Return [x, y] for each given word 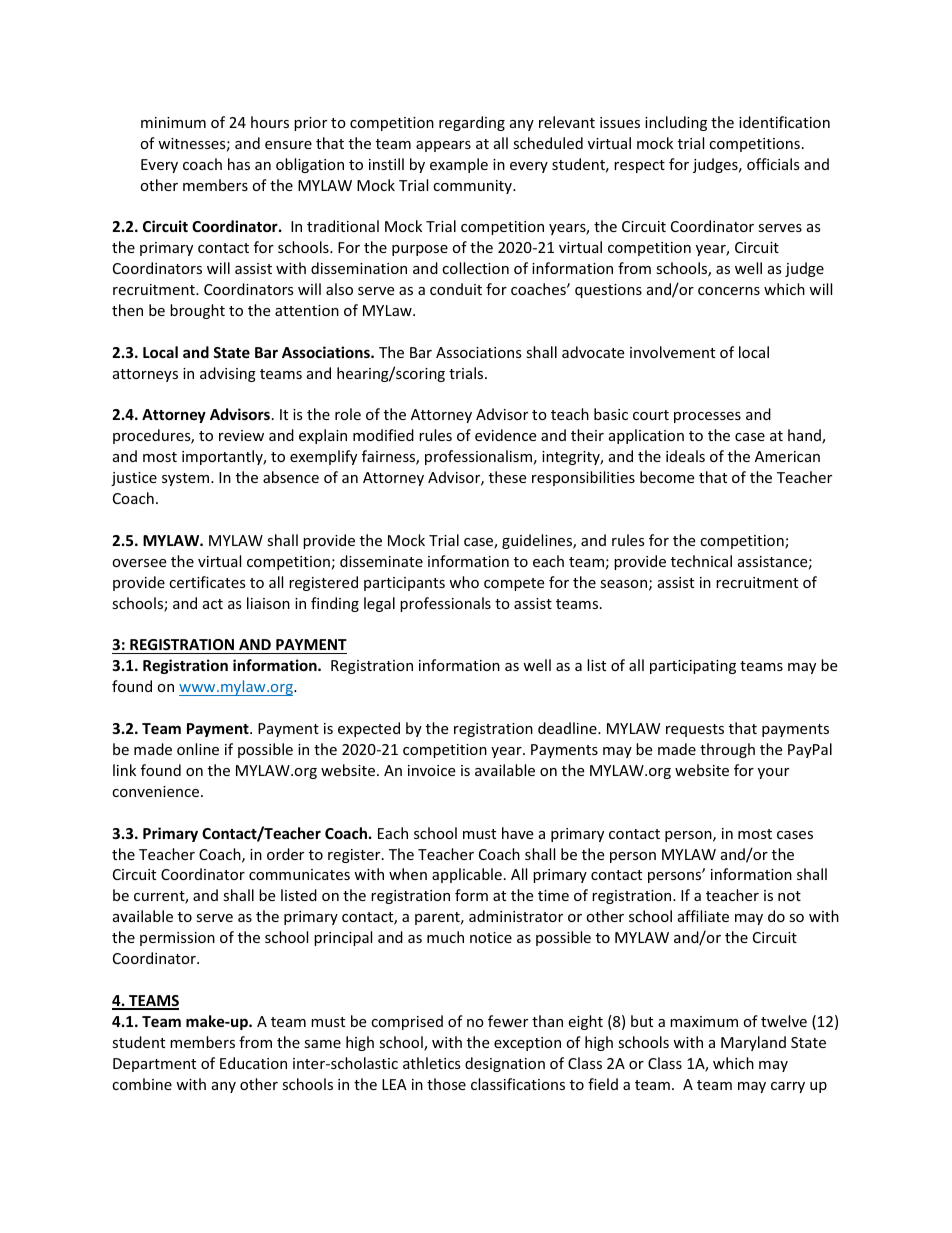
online [198, 749]
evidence [505, 435]
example [459, 165]
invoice [431, 770]
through [727, 750]
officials [773, 164]
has [239, 164]
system [185, 479]
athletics [432, 1063]
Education [253, 1063]
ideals [685, 456]
